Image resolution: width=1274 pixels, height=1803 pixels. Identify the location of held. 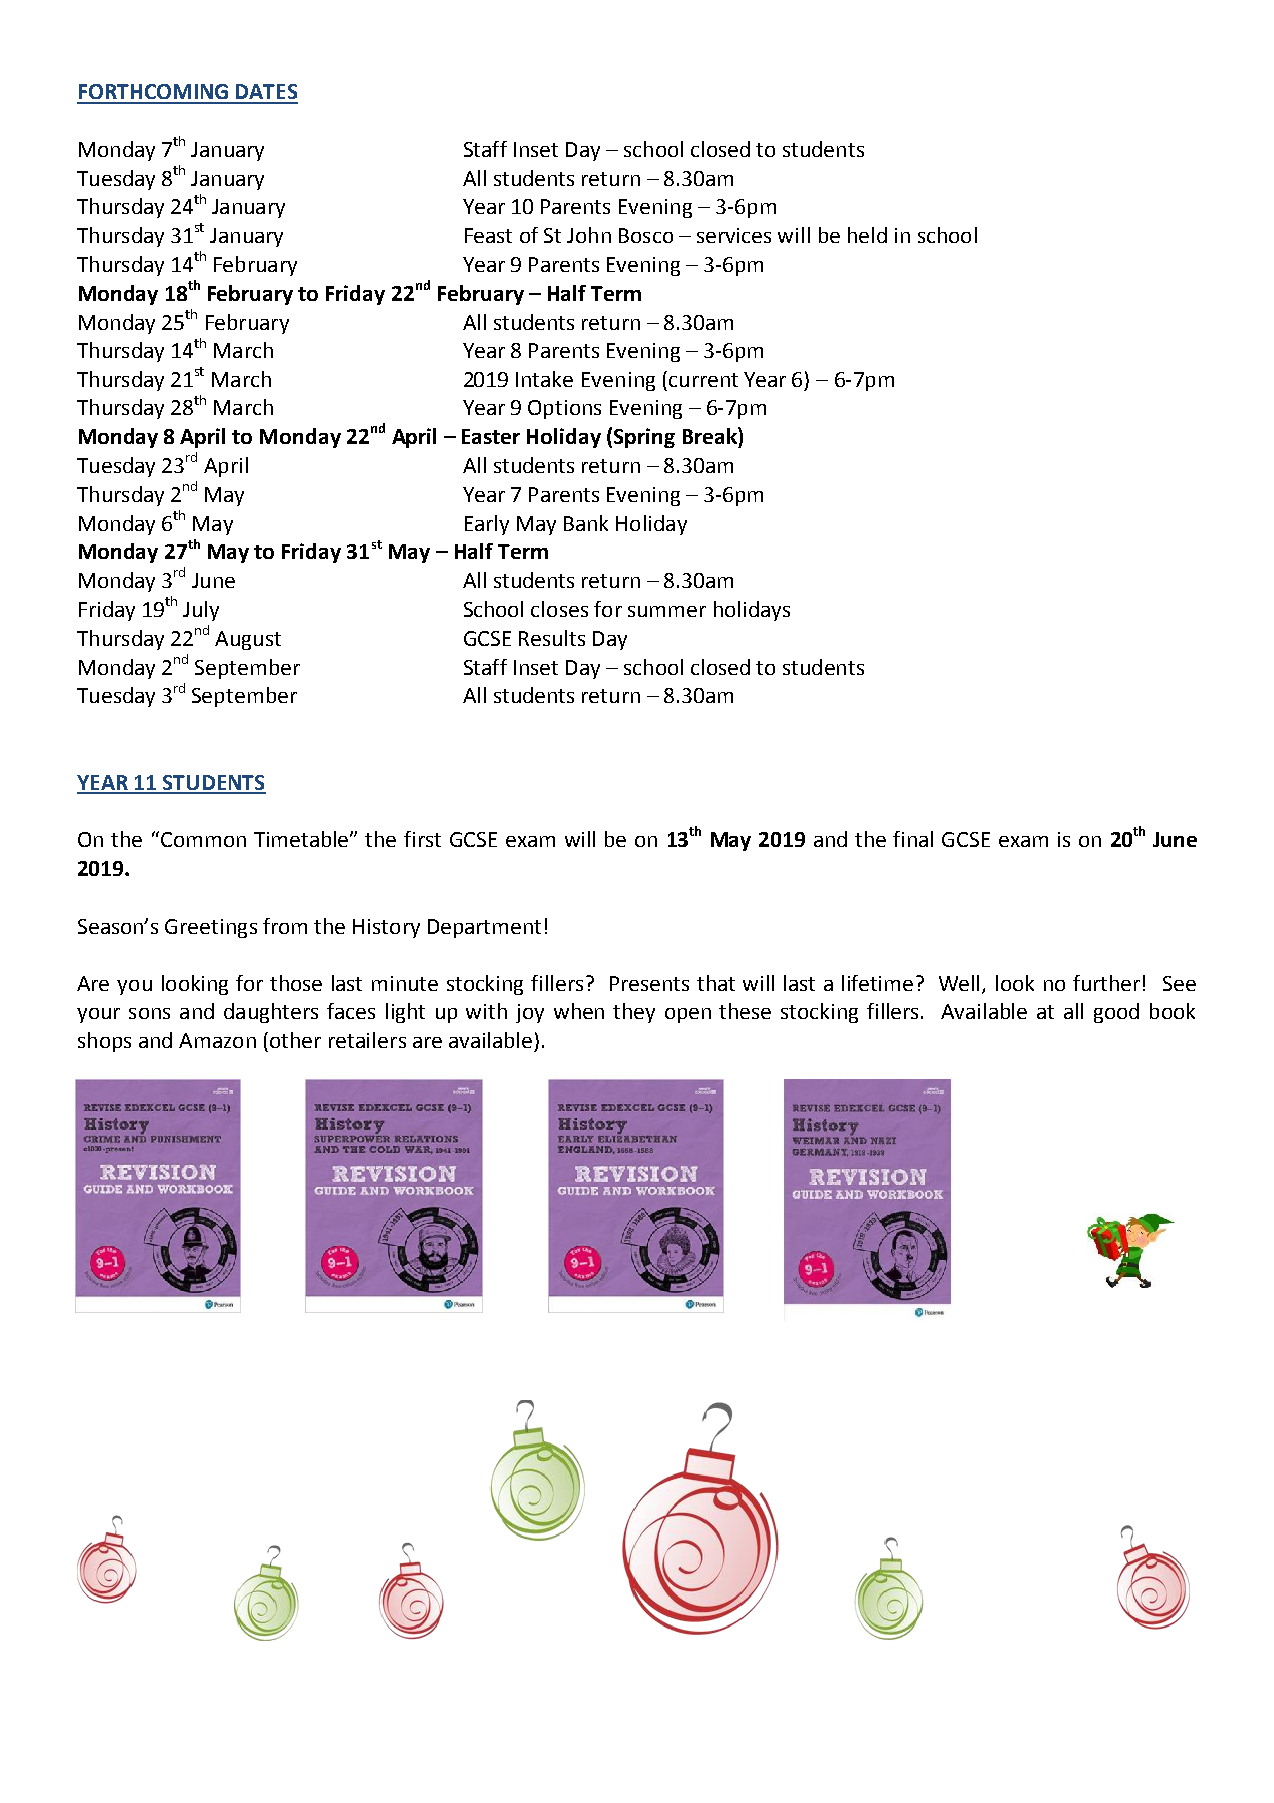
(867, 235).
